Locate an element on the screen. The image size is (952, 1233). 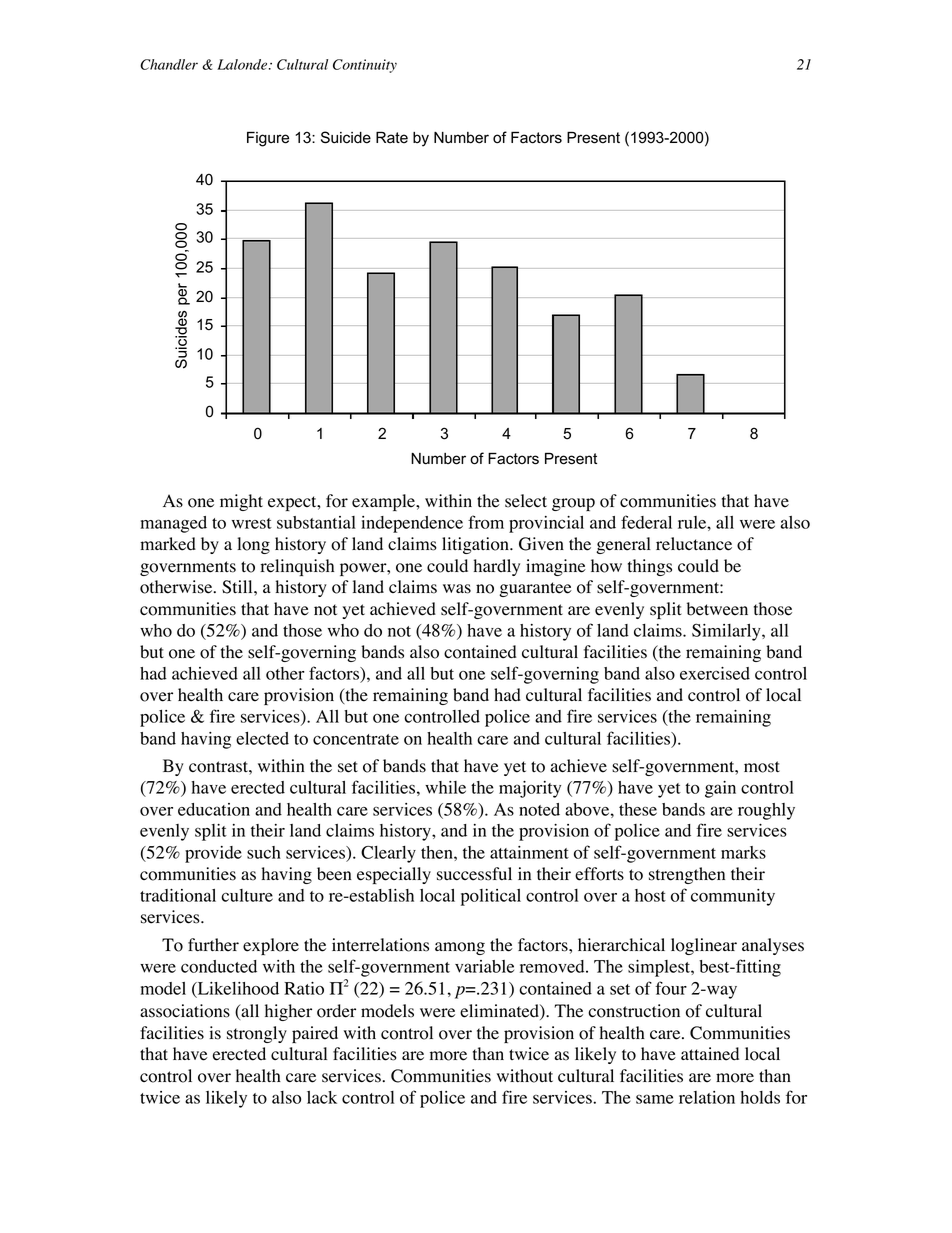
education is located at coordinates (214, 809).
